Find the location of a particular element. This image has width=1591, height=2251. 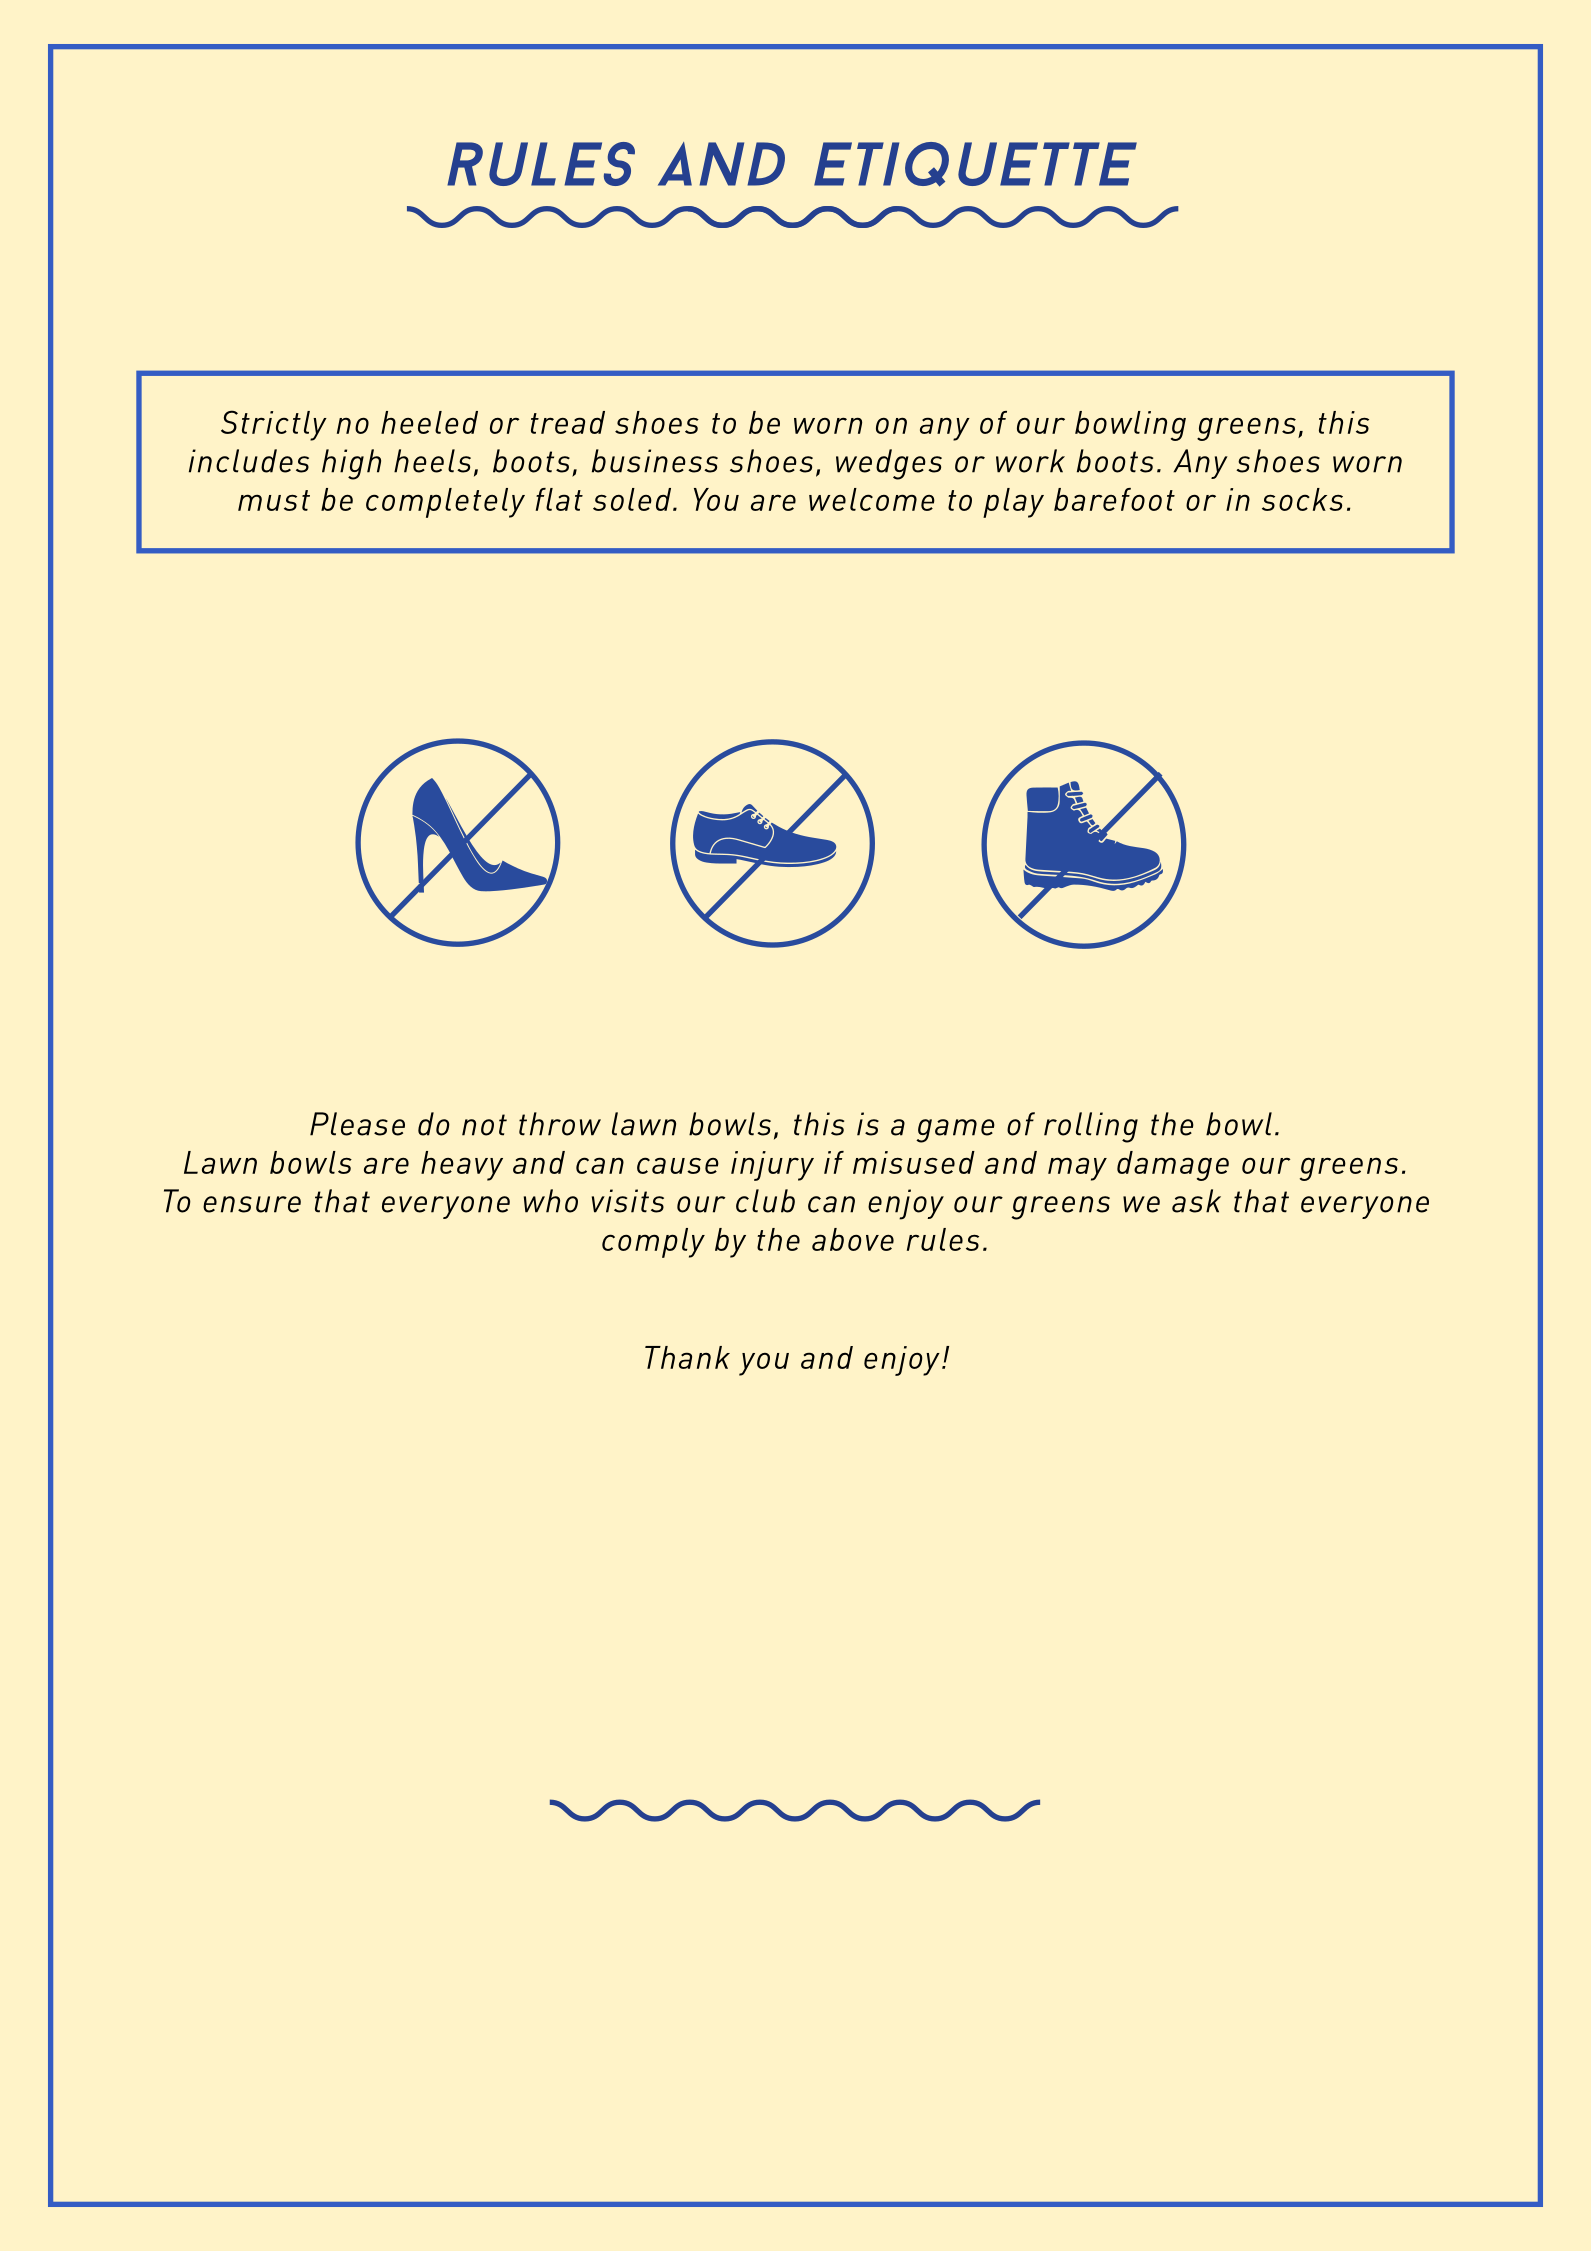

ask is located at coordinates (1196, 1201).
